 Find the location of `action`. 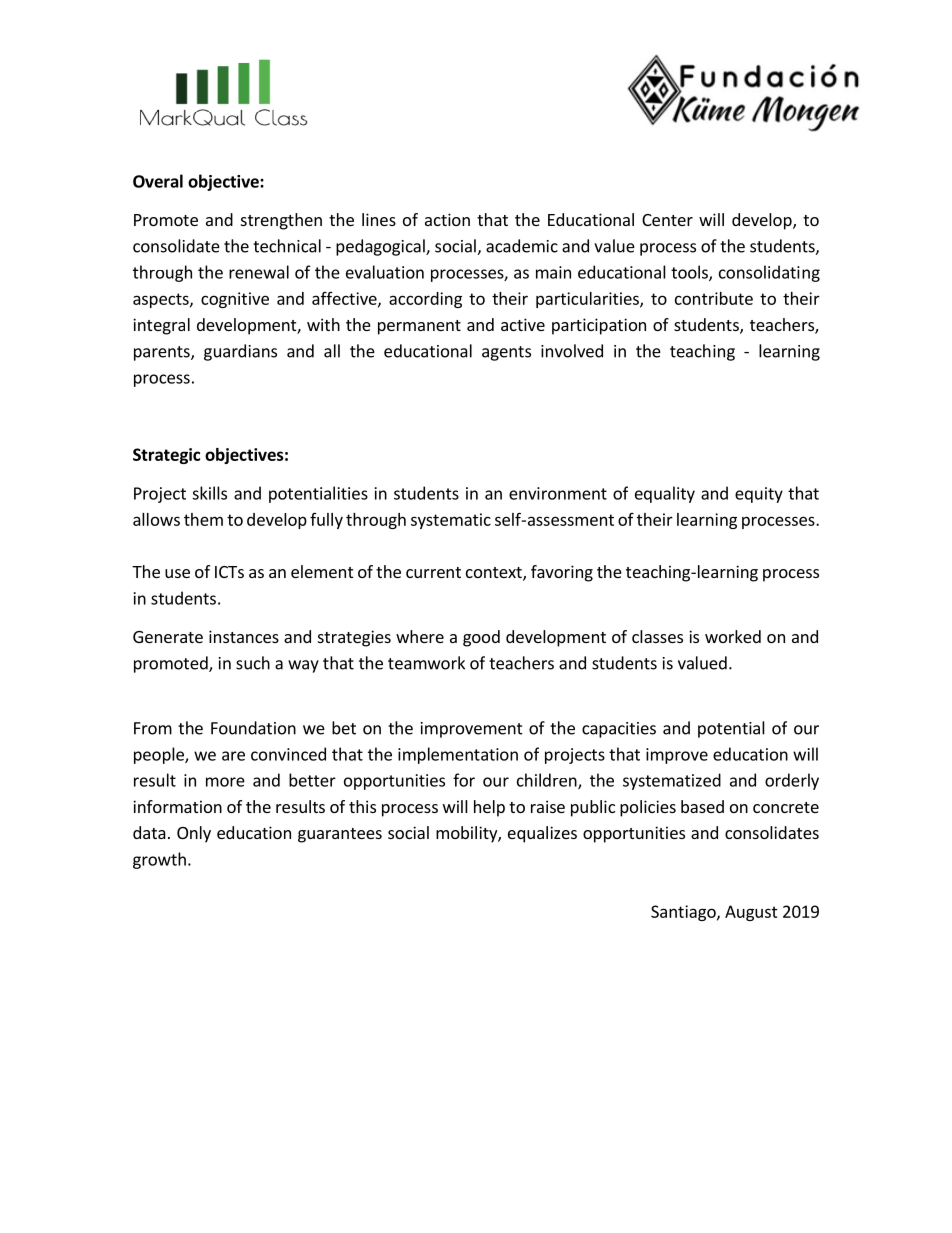

action is located at coordinates (447, 219).
